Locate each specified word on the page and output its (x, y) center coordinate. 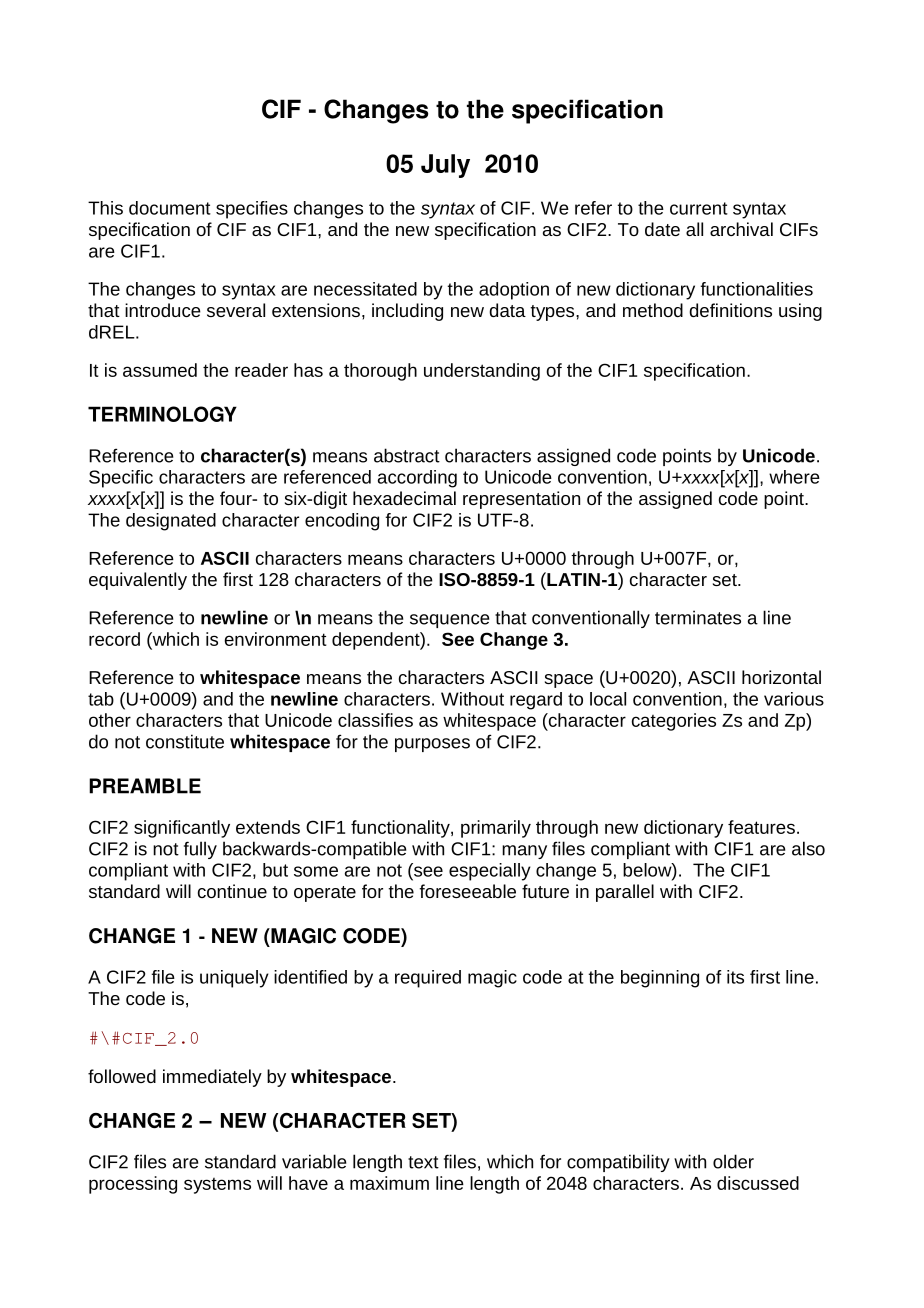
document (170, 208)
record (114, 639)
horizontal (781, 677)
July (445, 166)
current (699, 208)
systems (217, 1186)
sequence (449, 621)
